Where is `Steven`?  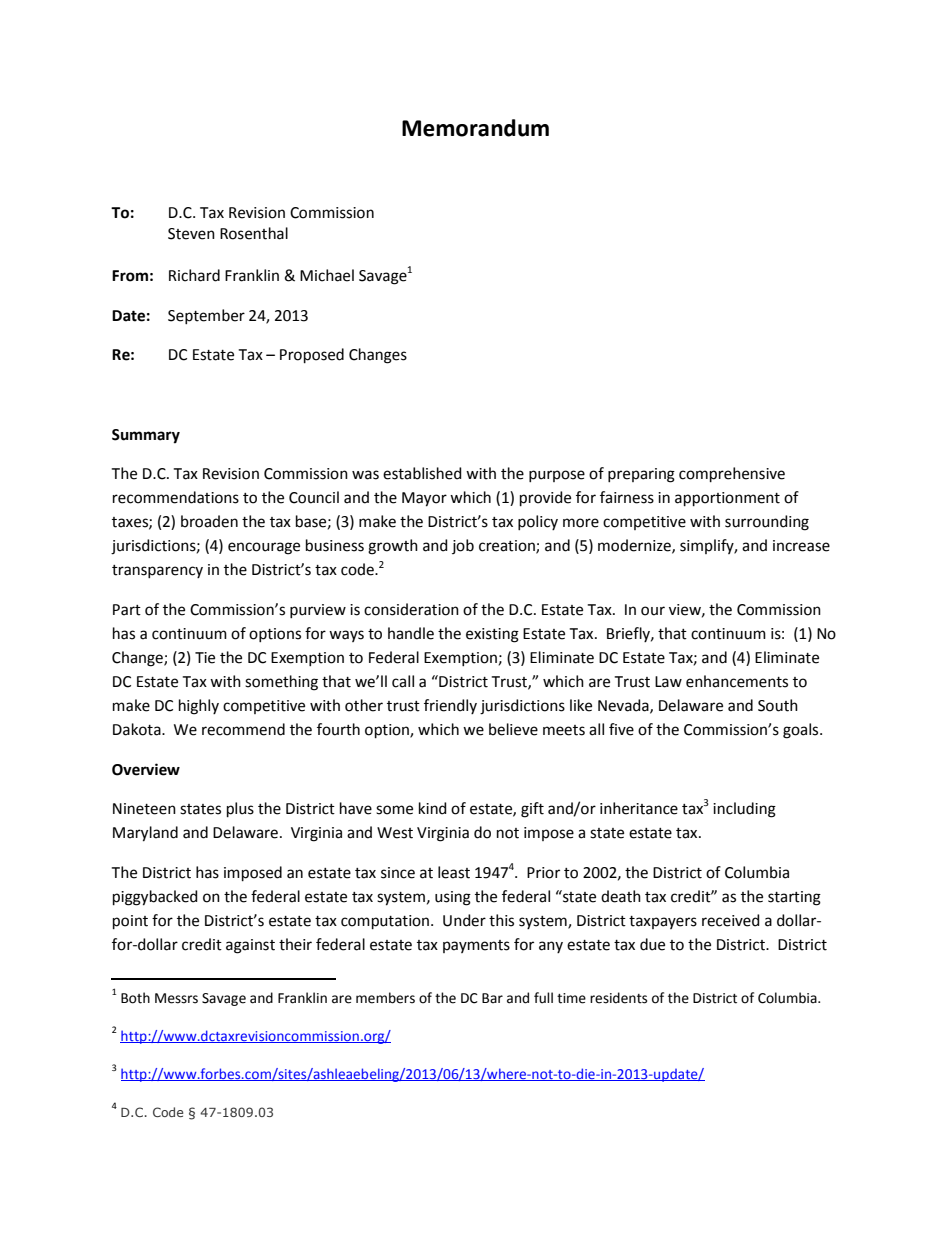
Steven is located at coordinates (191, 234).
